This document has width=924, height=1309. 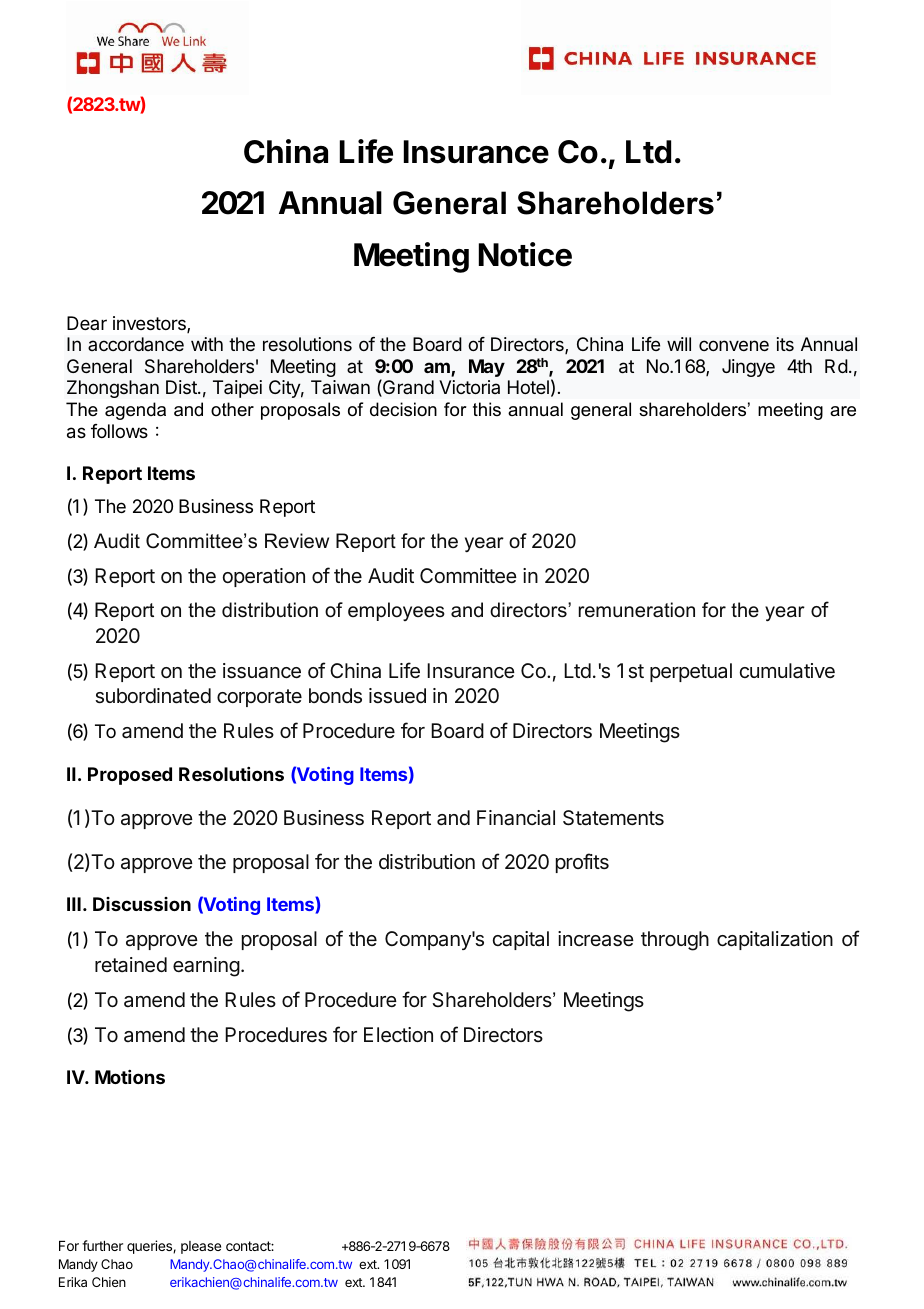 What do you see at coordinates (675, 941) in the document?
I see `through` at bounding box center [675, 941].
